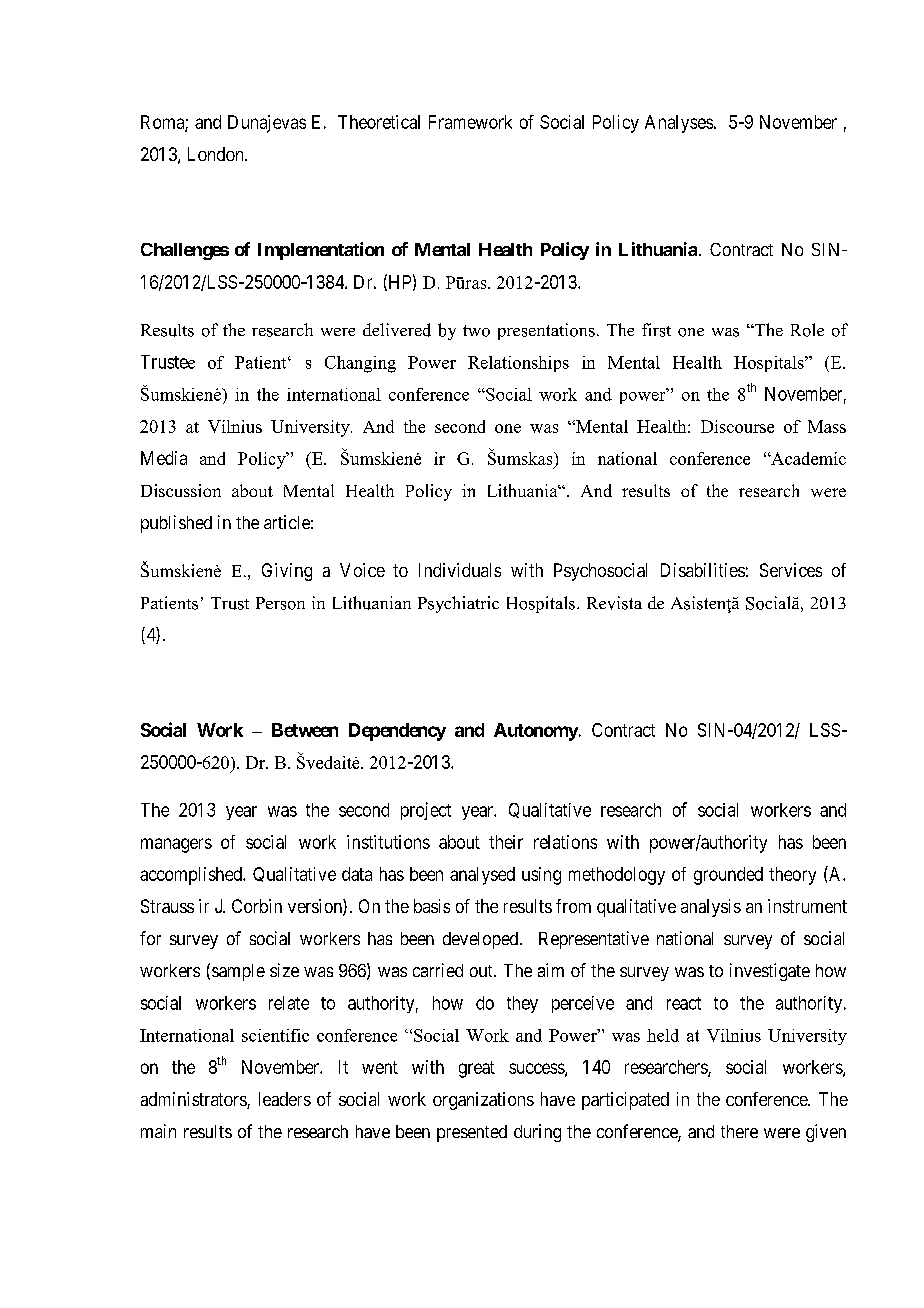 This document has width=924, height=1308. I want to click on grounded, so click(728, 876).
